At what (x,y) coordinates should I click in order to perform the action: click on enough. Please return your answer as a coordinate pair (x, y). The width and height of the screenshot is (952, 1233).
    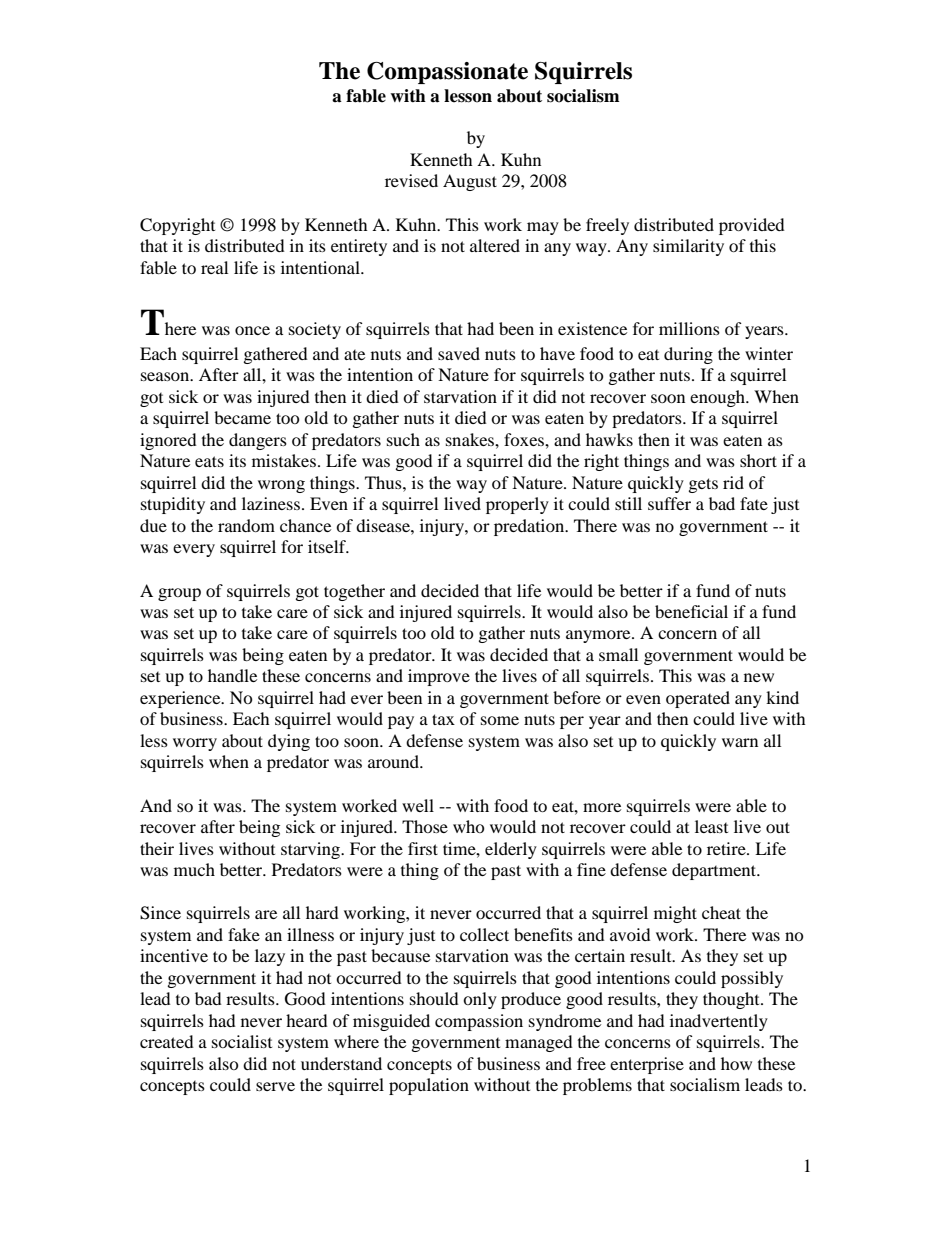
    Looking at the image, I should click on (719, 398).
